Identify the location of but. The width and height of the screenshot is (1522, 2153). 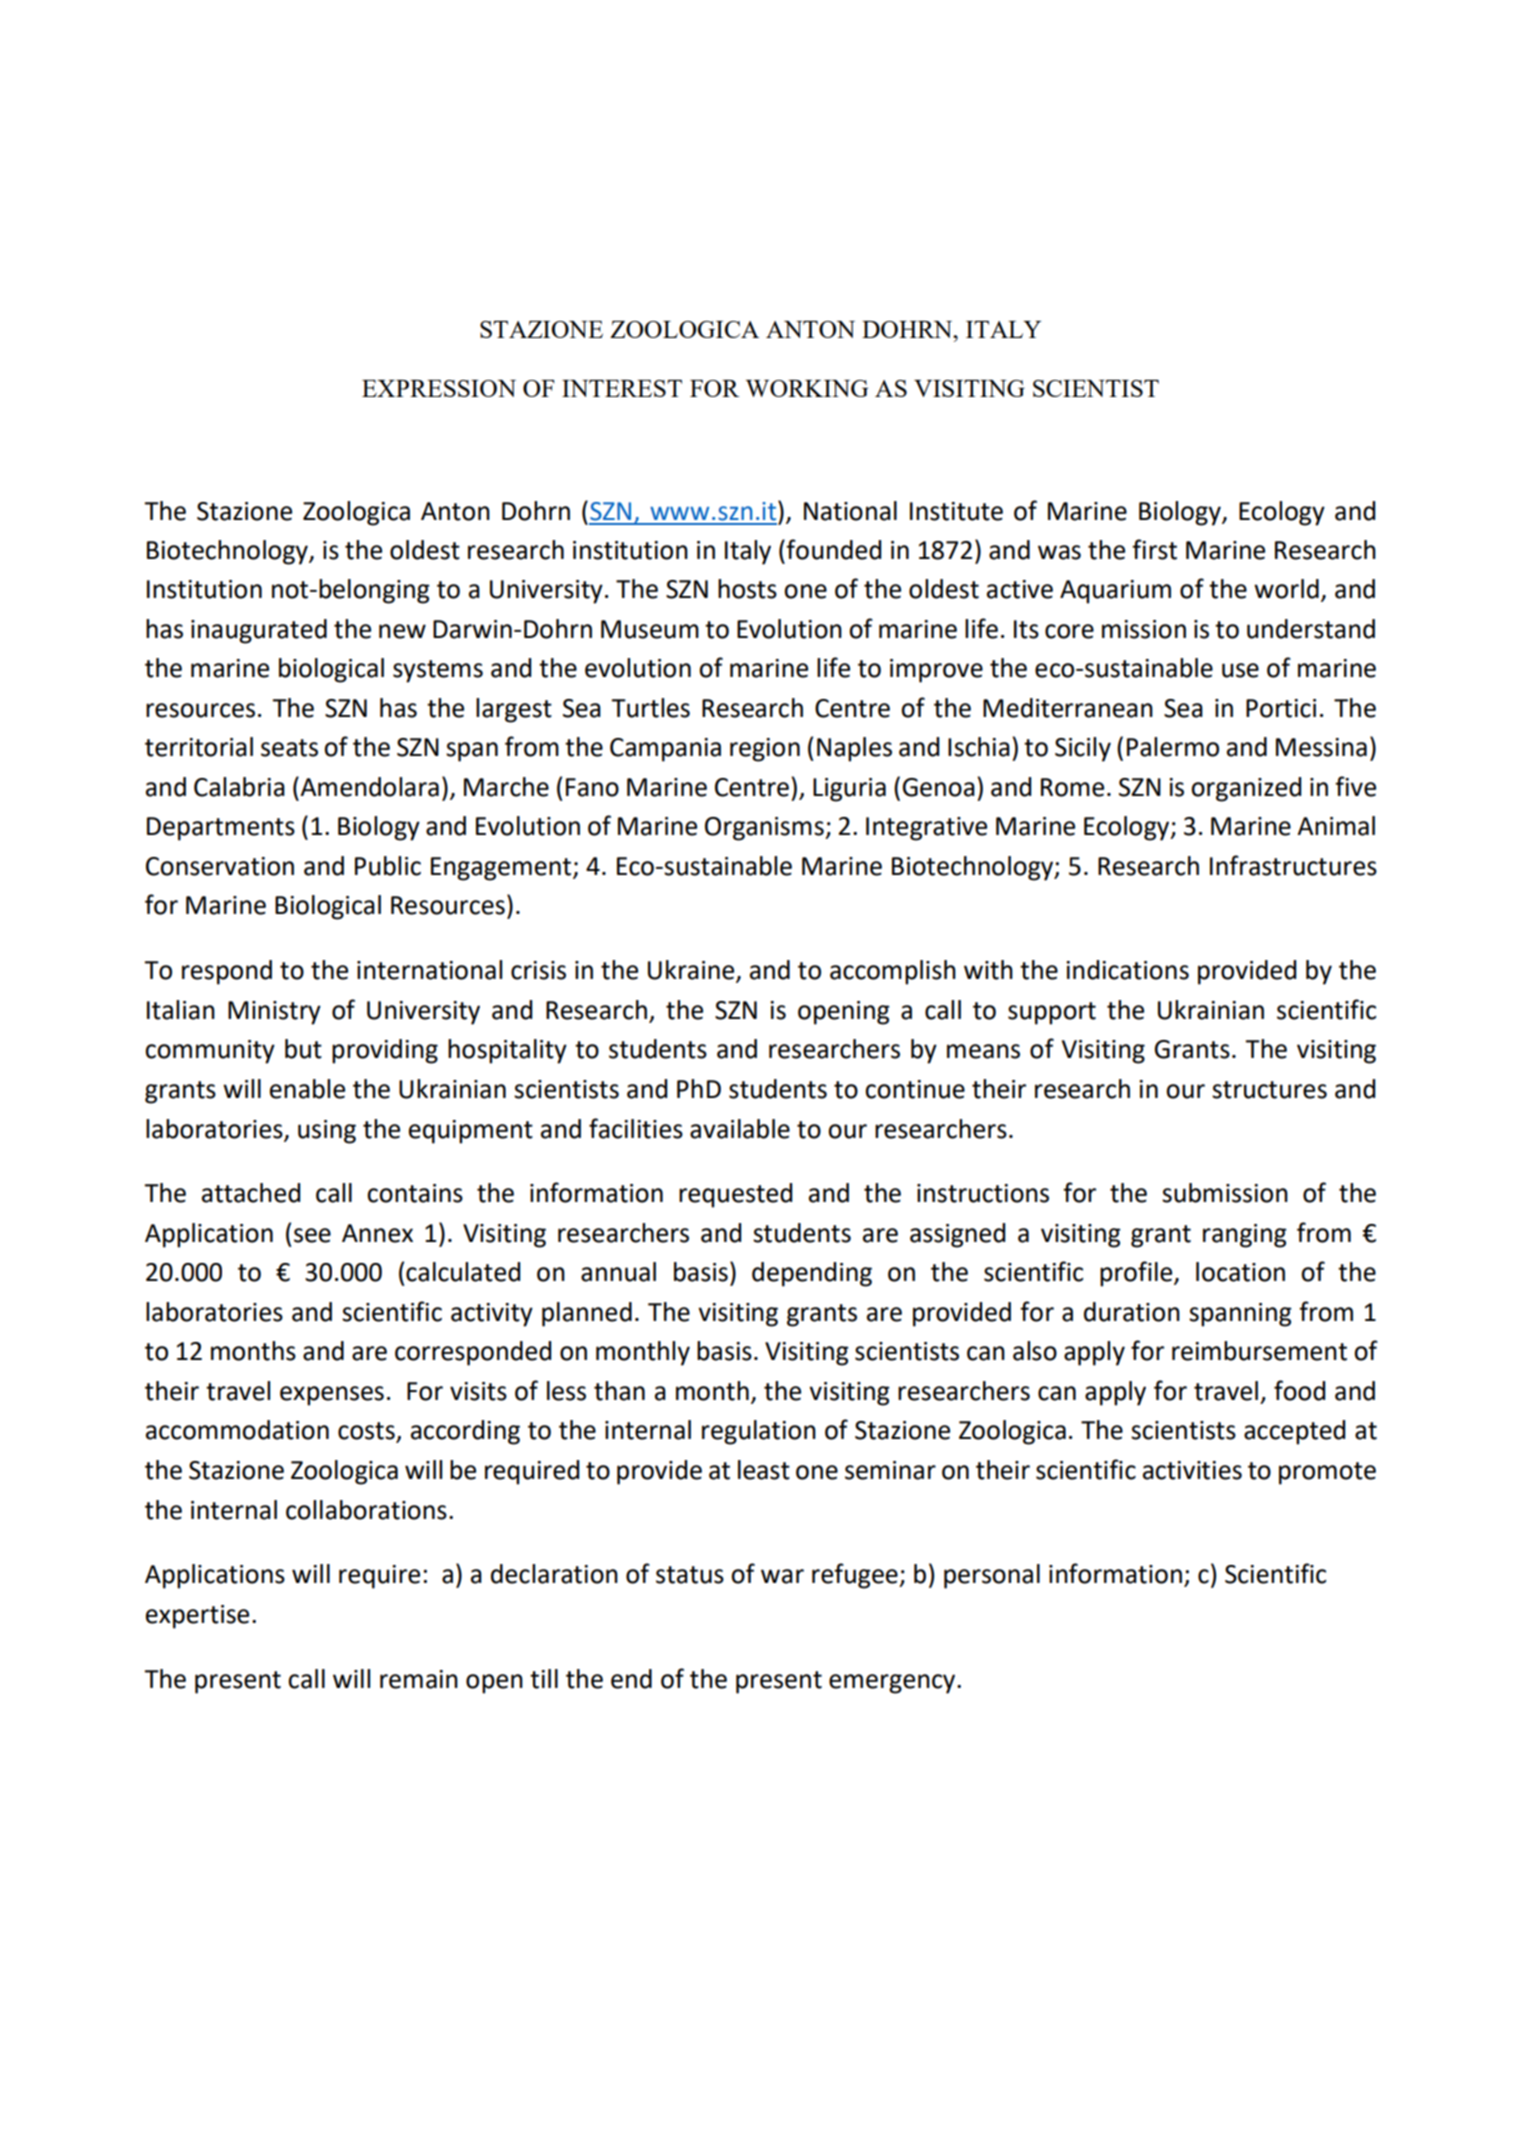
(303, 1049).
